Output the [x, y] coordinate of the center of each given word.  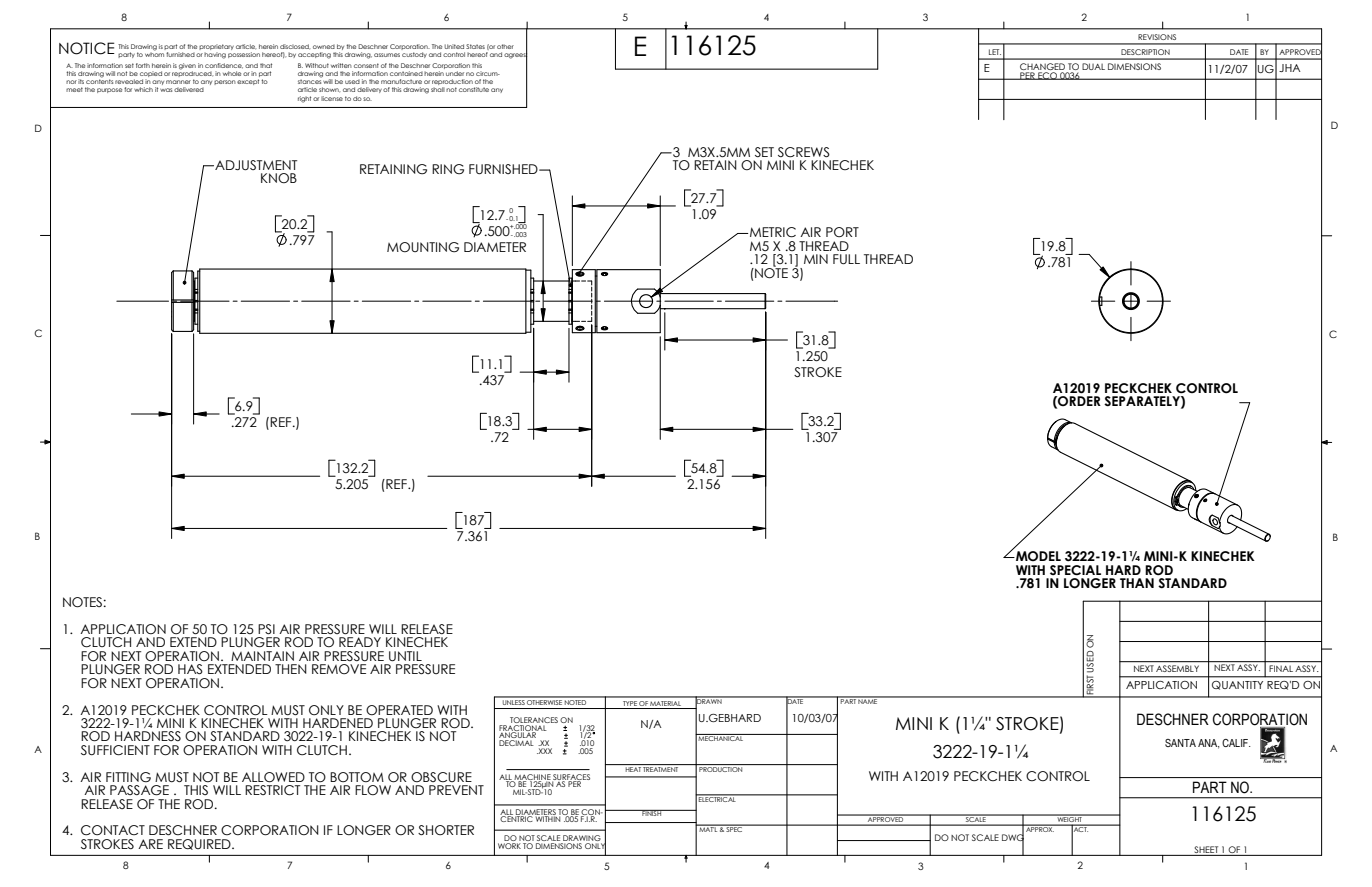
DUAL [1093, 66]
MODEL [1037, 556]
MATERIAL [666, 705]
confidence [224, 66]
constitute [474, 89]
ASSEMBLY [1177, 668]
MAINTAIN [262, 656]
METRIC [773, 232]
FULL [846, 259]
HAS [190, 669]
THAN [1137, 583]
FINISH [651, 813]
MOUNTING [423, 247]
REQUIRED [200, 844]
